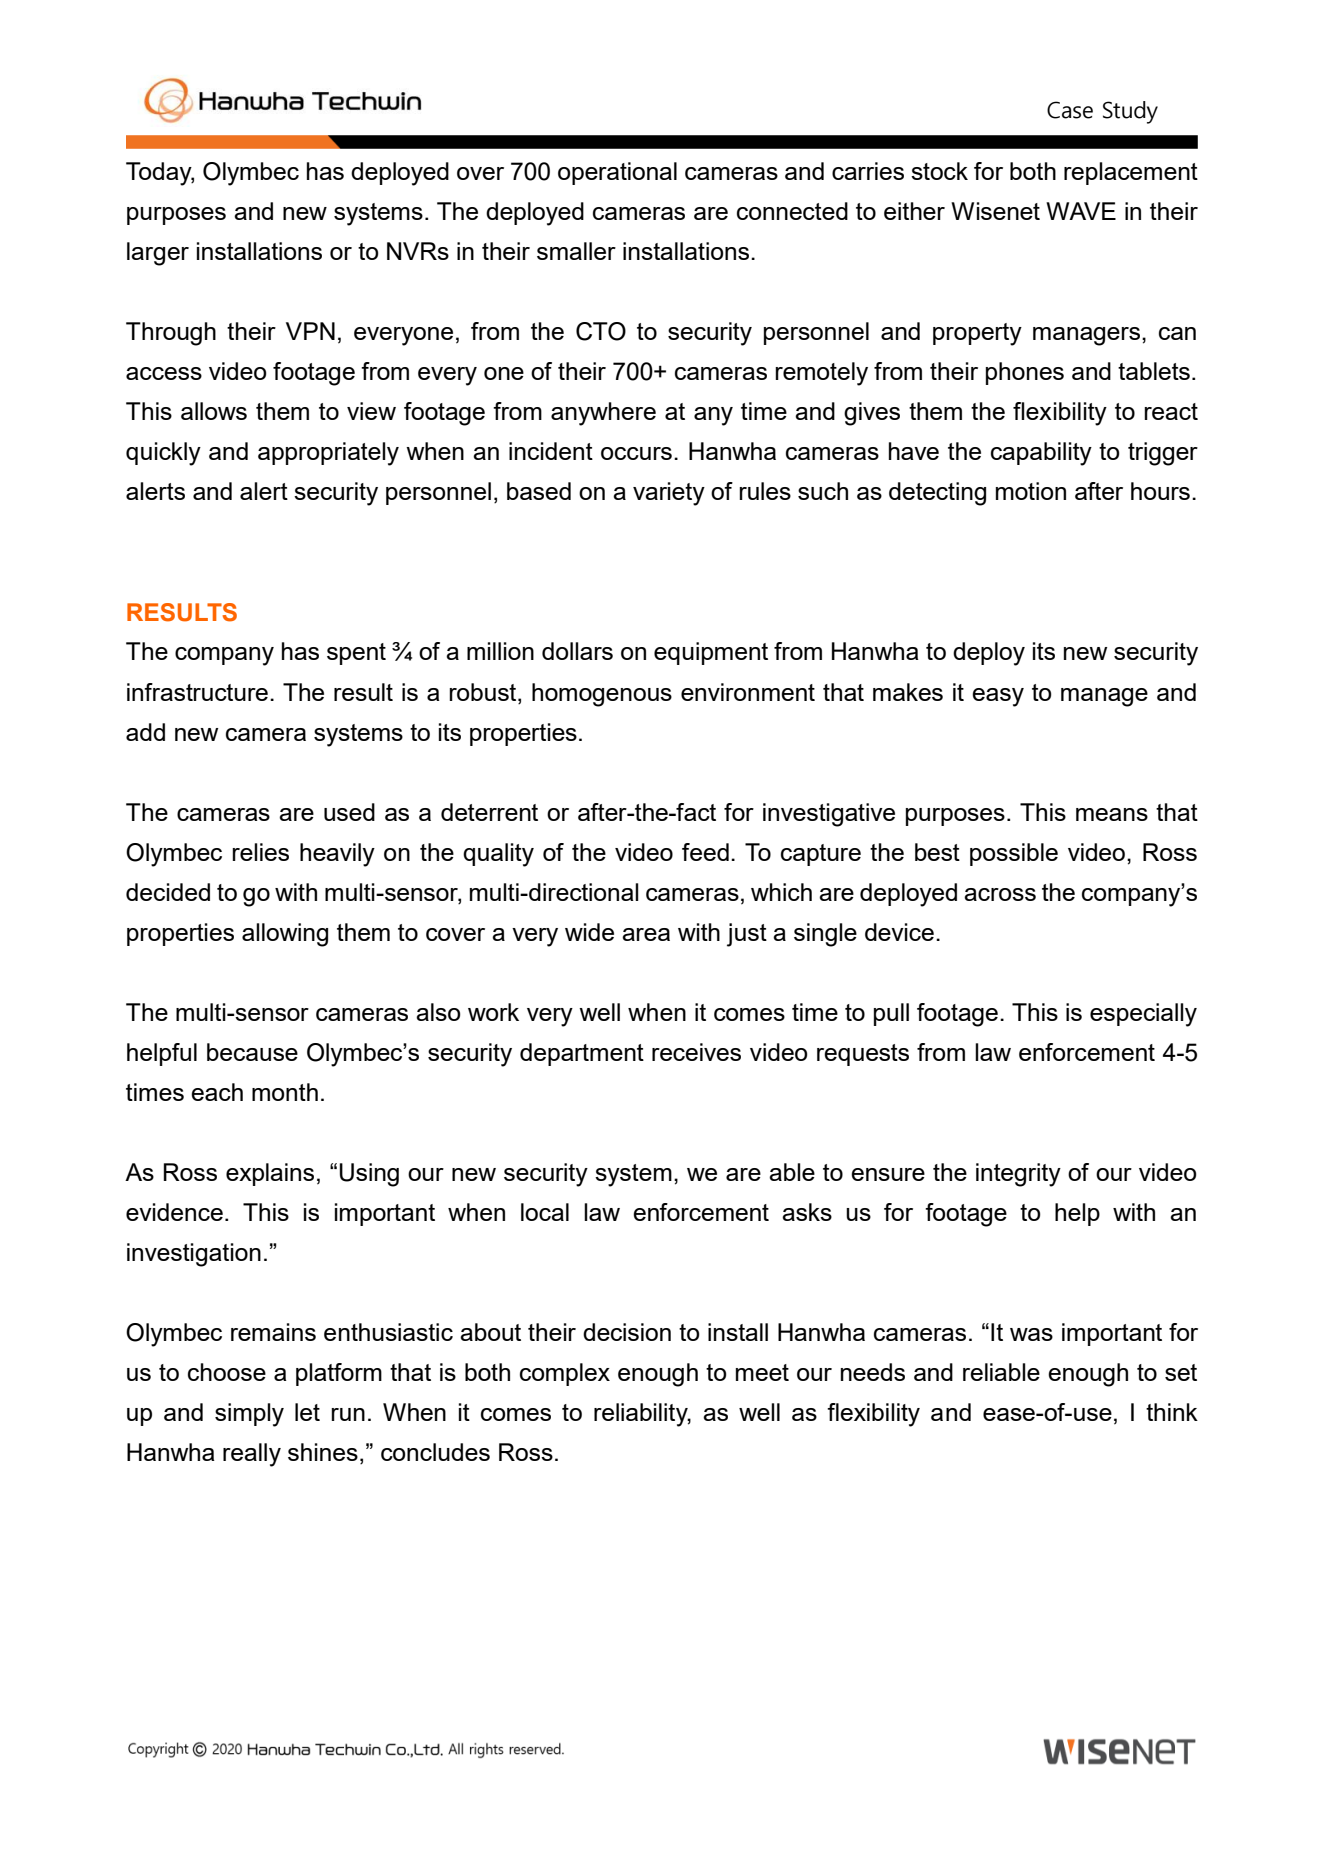 Image resolution: width=1324 pixels, height=1872 pixels. What do you see at coordinates (617, 173) in the screenshot?
I see `operational` at bounding box center [617, 173].
